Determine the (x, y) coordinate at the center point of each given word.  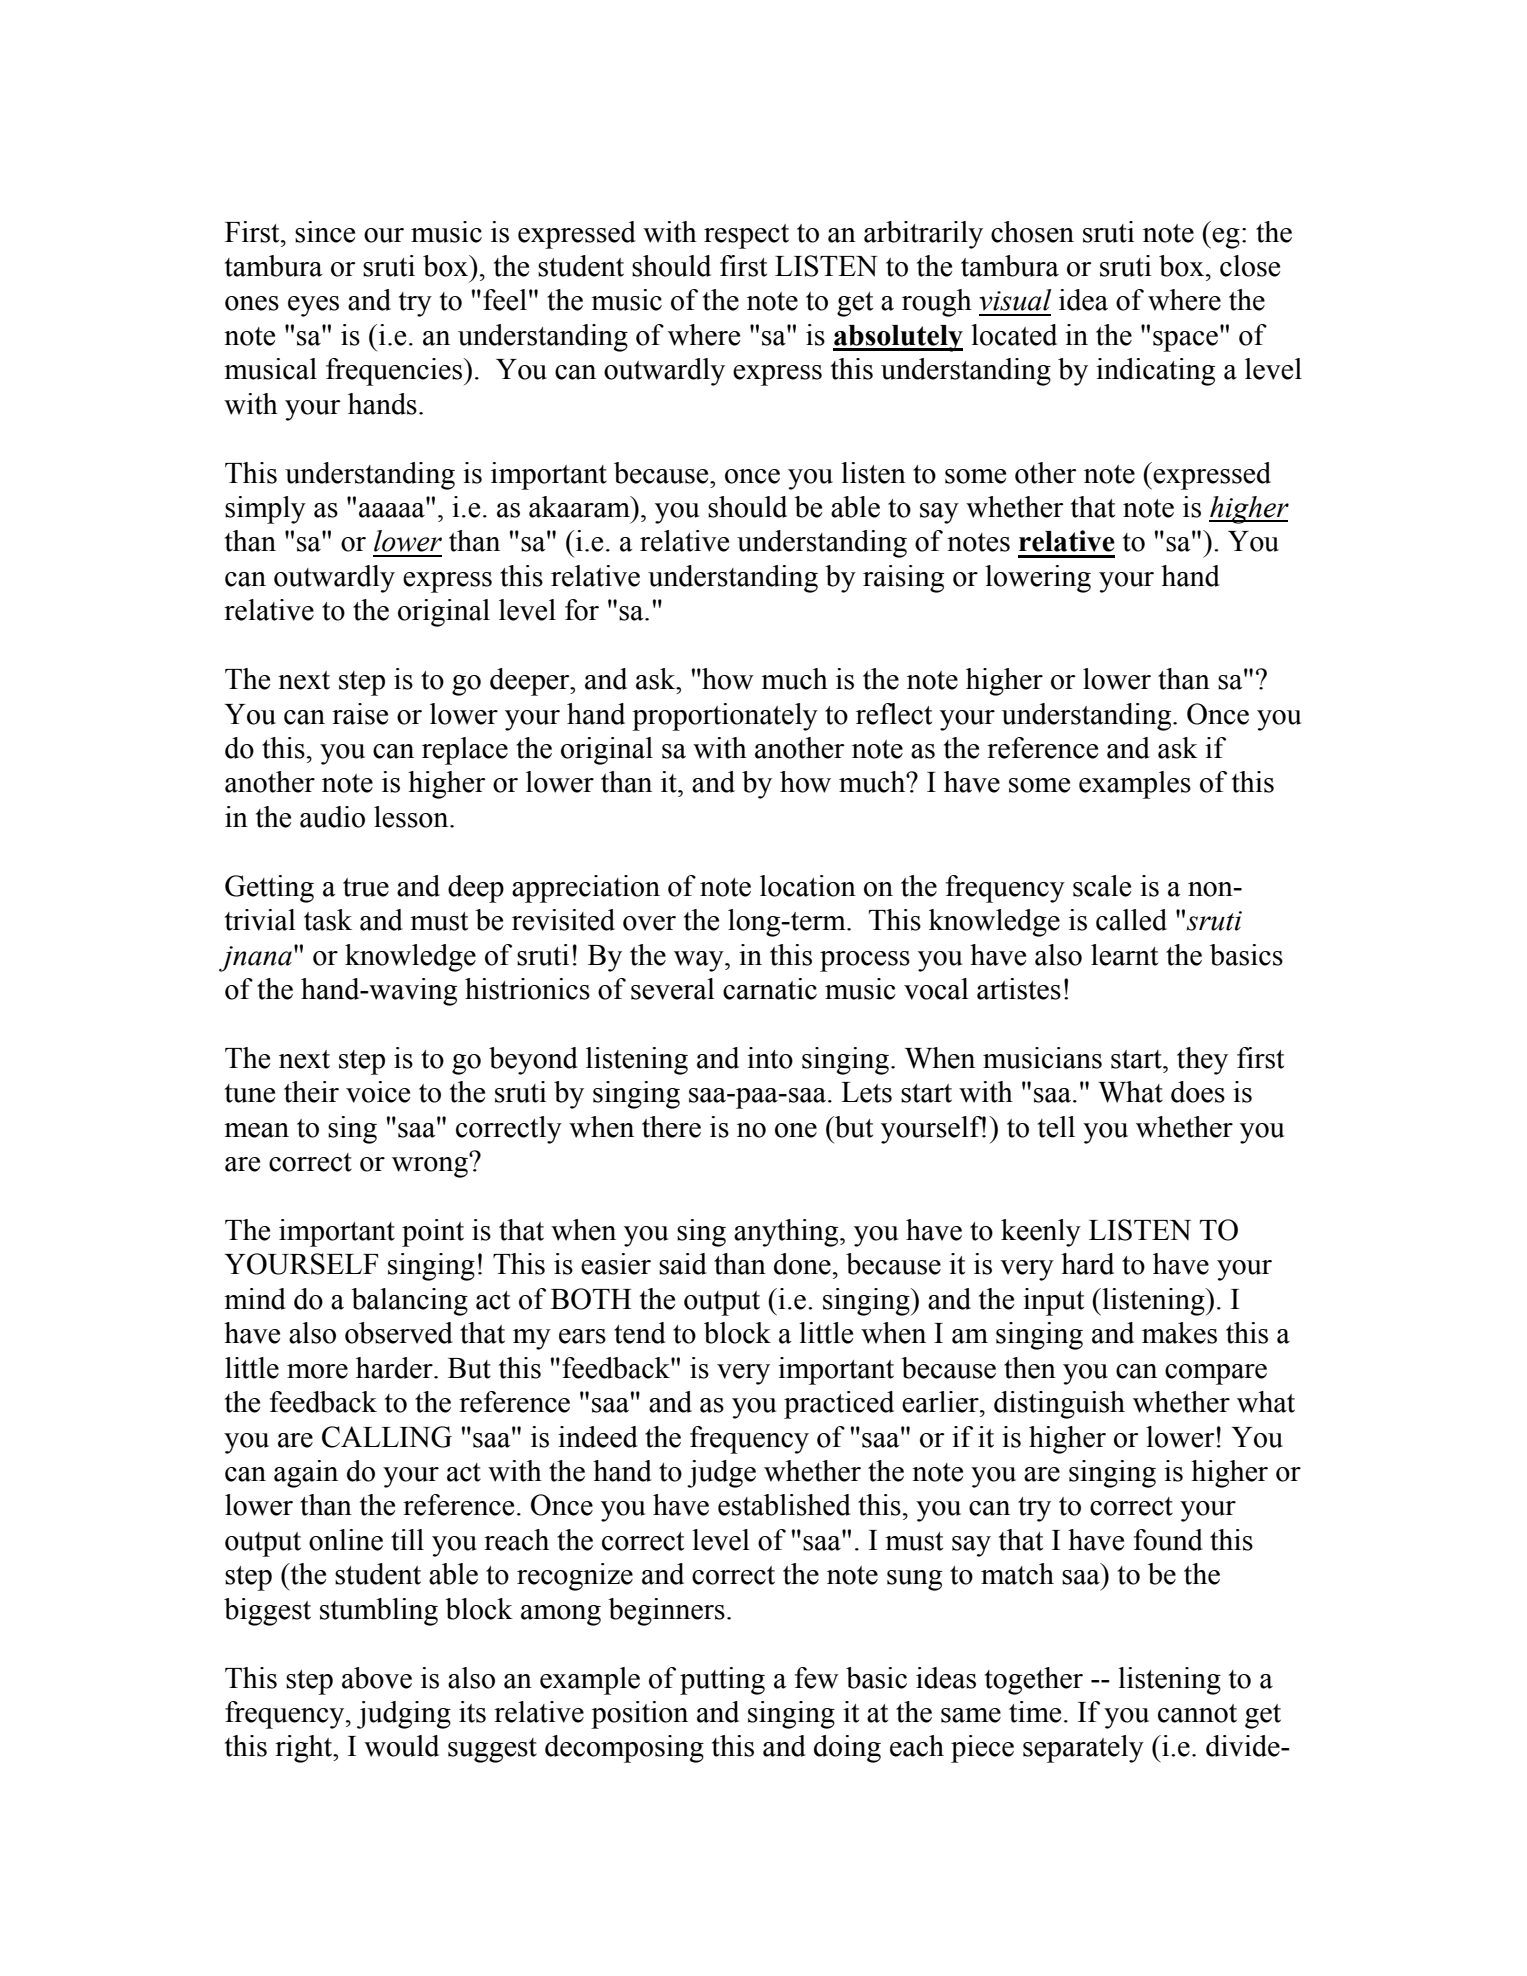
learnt (1124, 955)
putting (722, 1681)
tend (640, 1333)
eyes (313, 306)
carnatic (770, 989)
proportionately (725, 717)
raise (360, 714)
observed (399, 1333)
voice (378, 1092)
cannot (1197, 1713)
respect (746, 236)
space (1185, 341)
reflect (894, 714)
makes (1179, 1333)
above (377, 1678)
